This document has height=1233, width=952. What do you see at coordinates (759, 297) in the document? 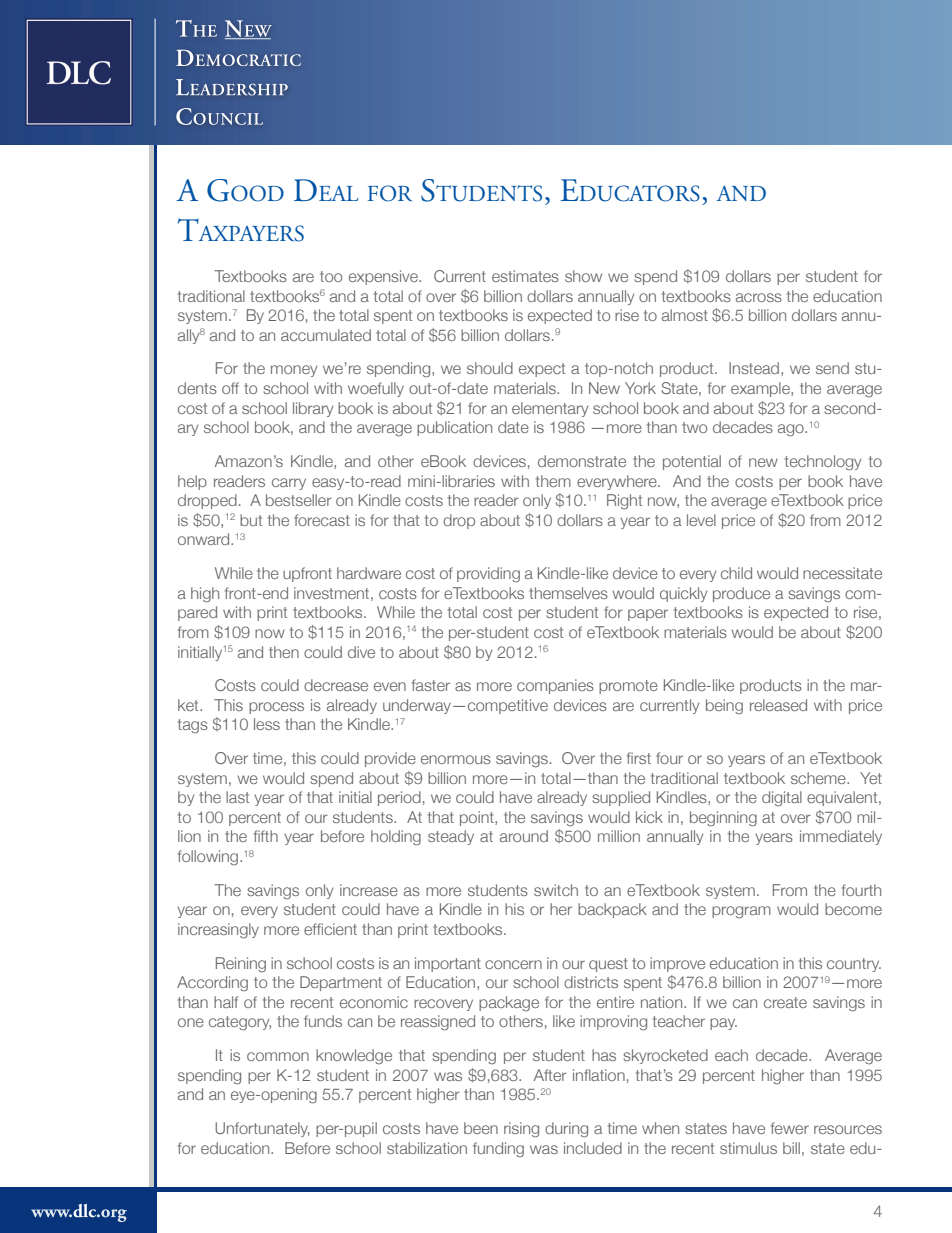
I see `across` at bounding box center [759, 297].
